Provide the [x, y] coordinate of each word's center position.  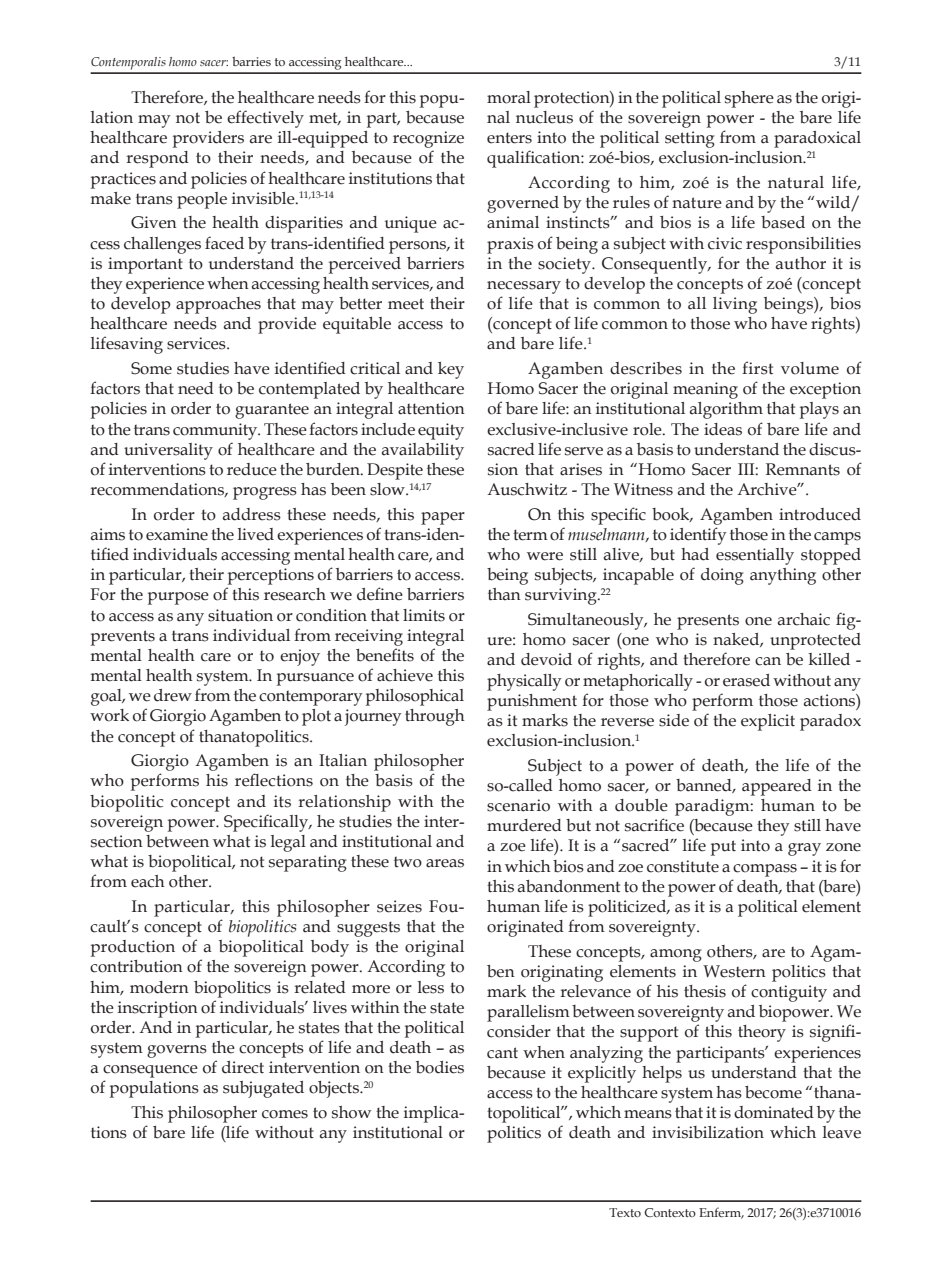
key [451, 370]
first [757, 368]
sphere [749, 99]
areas [445, 863]
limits [424, 615]
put [723, 848]
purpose [178, 598]
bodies [440, 1067]
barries [251, 61]
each [148, 881]
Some [151, 368]
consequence [150, 1071]
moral [509, 97]
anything [783, 576]
